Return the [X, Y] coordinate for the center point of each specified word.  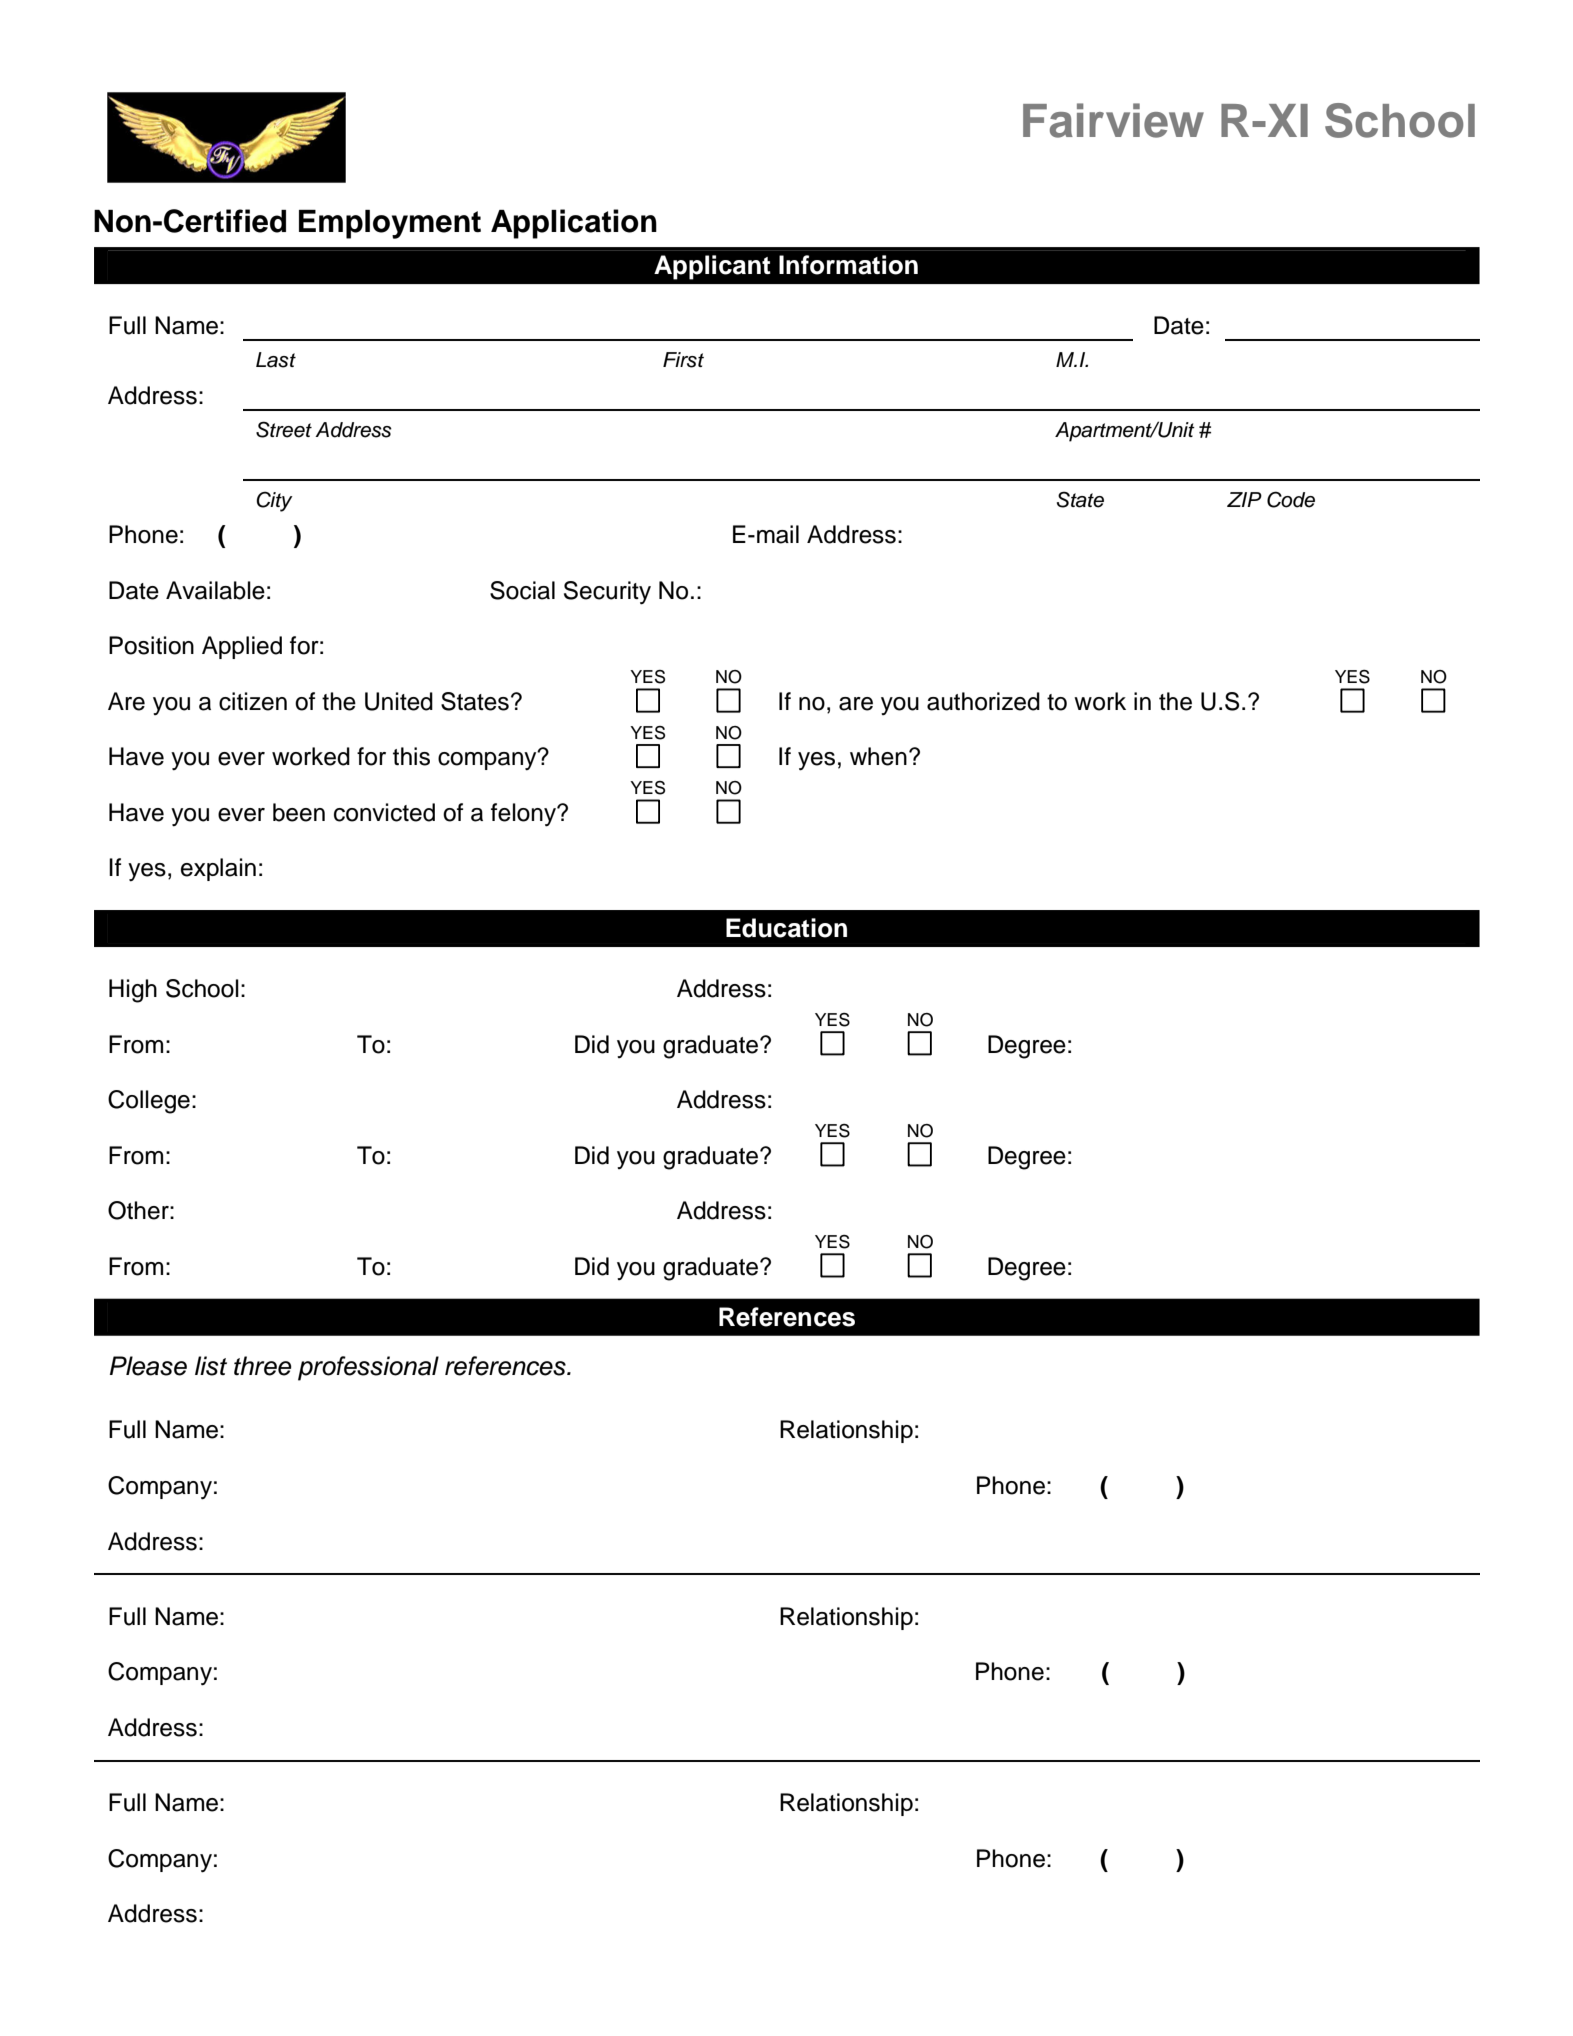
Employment [390, 224]
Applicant [712, 267]
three [263, 1366]
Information [848, 265]
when [878, 756]
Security [607, 593]
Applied [242, 647]
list [211, 1366]
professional [368, 1368]
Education [786, 928]
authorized [983, 701]
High [133, 991]
